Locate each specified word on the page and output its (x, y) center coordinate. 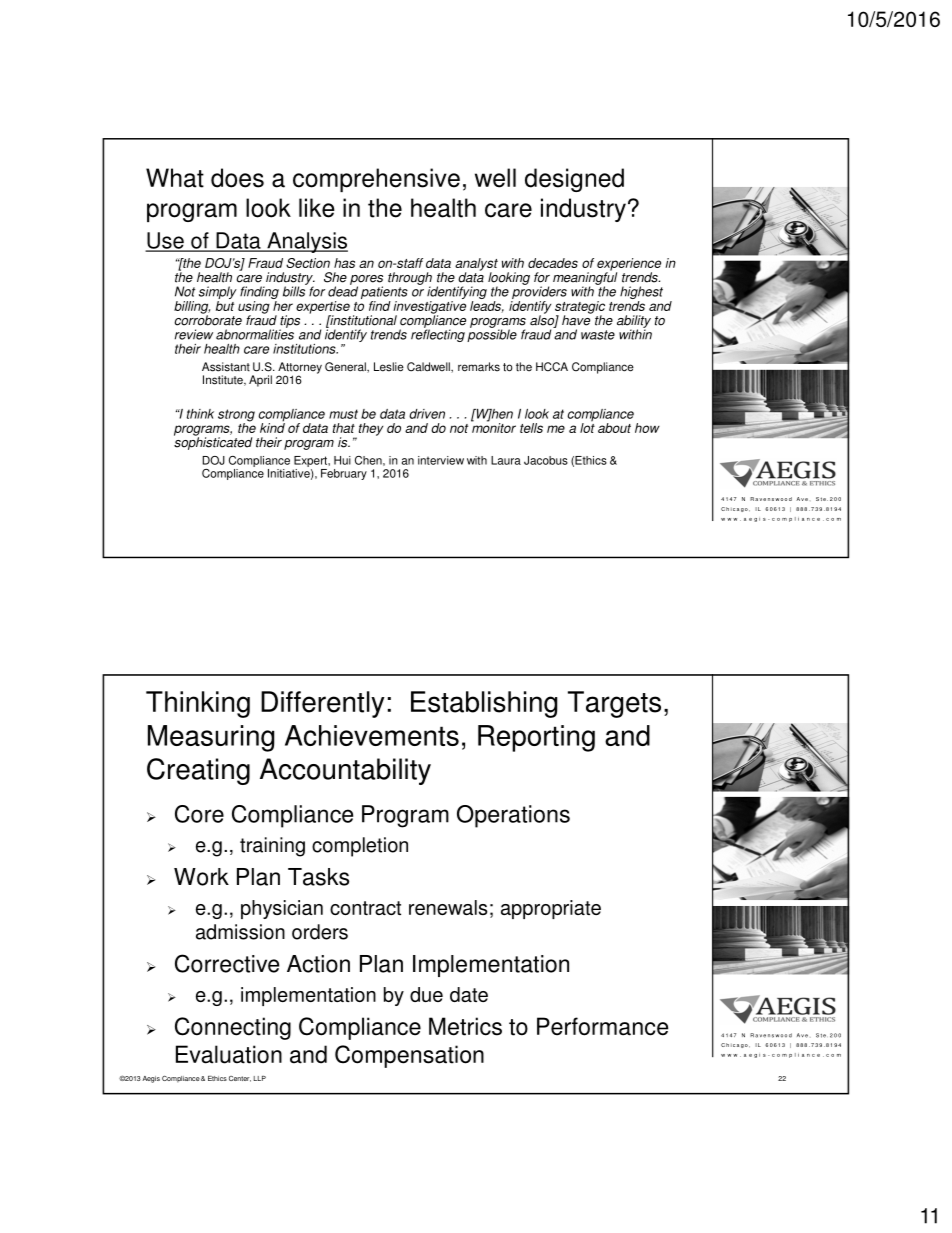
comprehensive (376, 180)
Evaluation (229, 1054)
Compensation (409, 1056)
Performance (602, 1026)
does (237, 178)
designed (574, 180)
